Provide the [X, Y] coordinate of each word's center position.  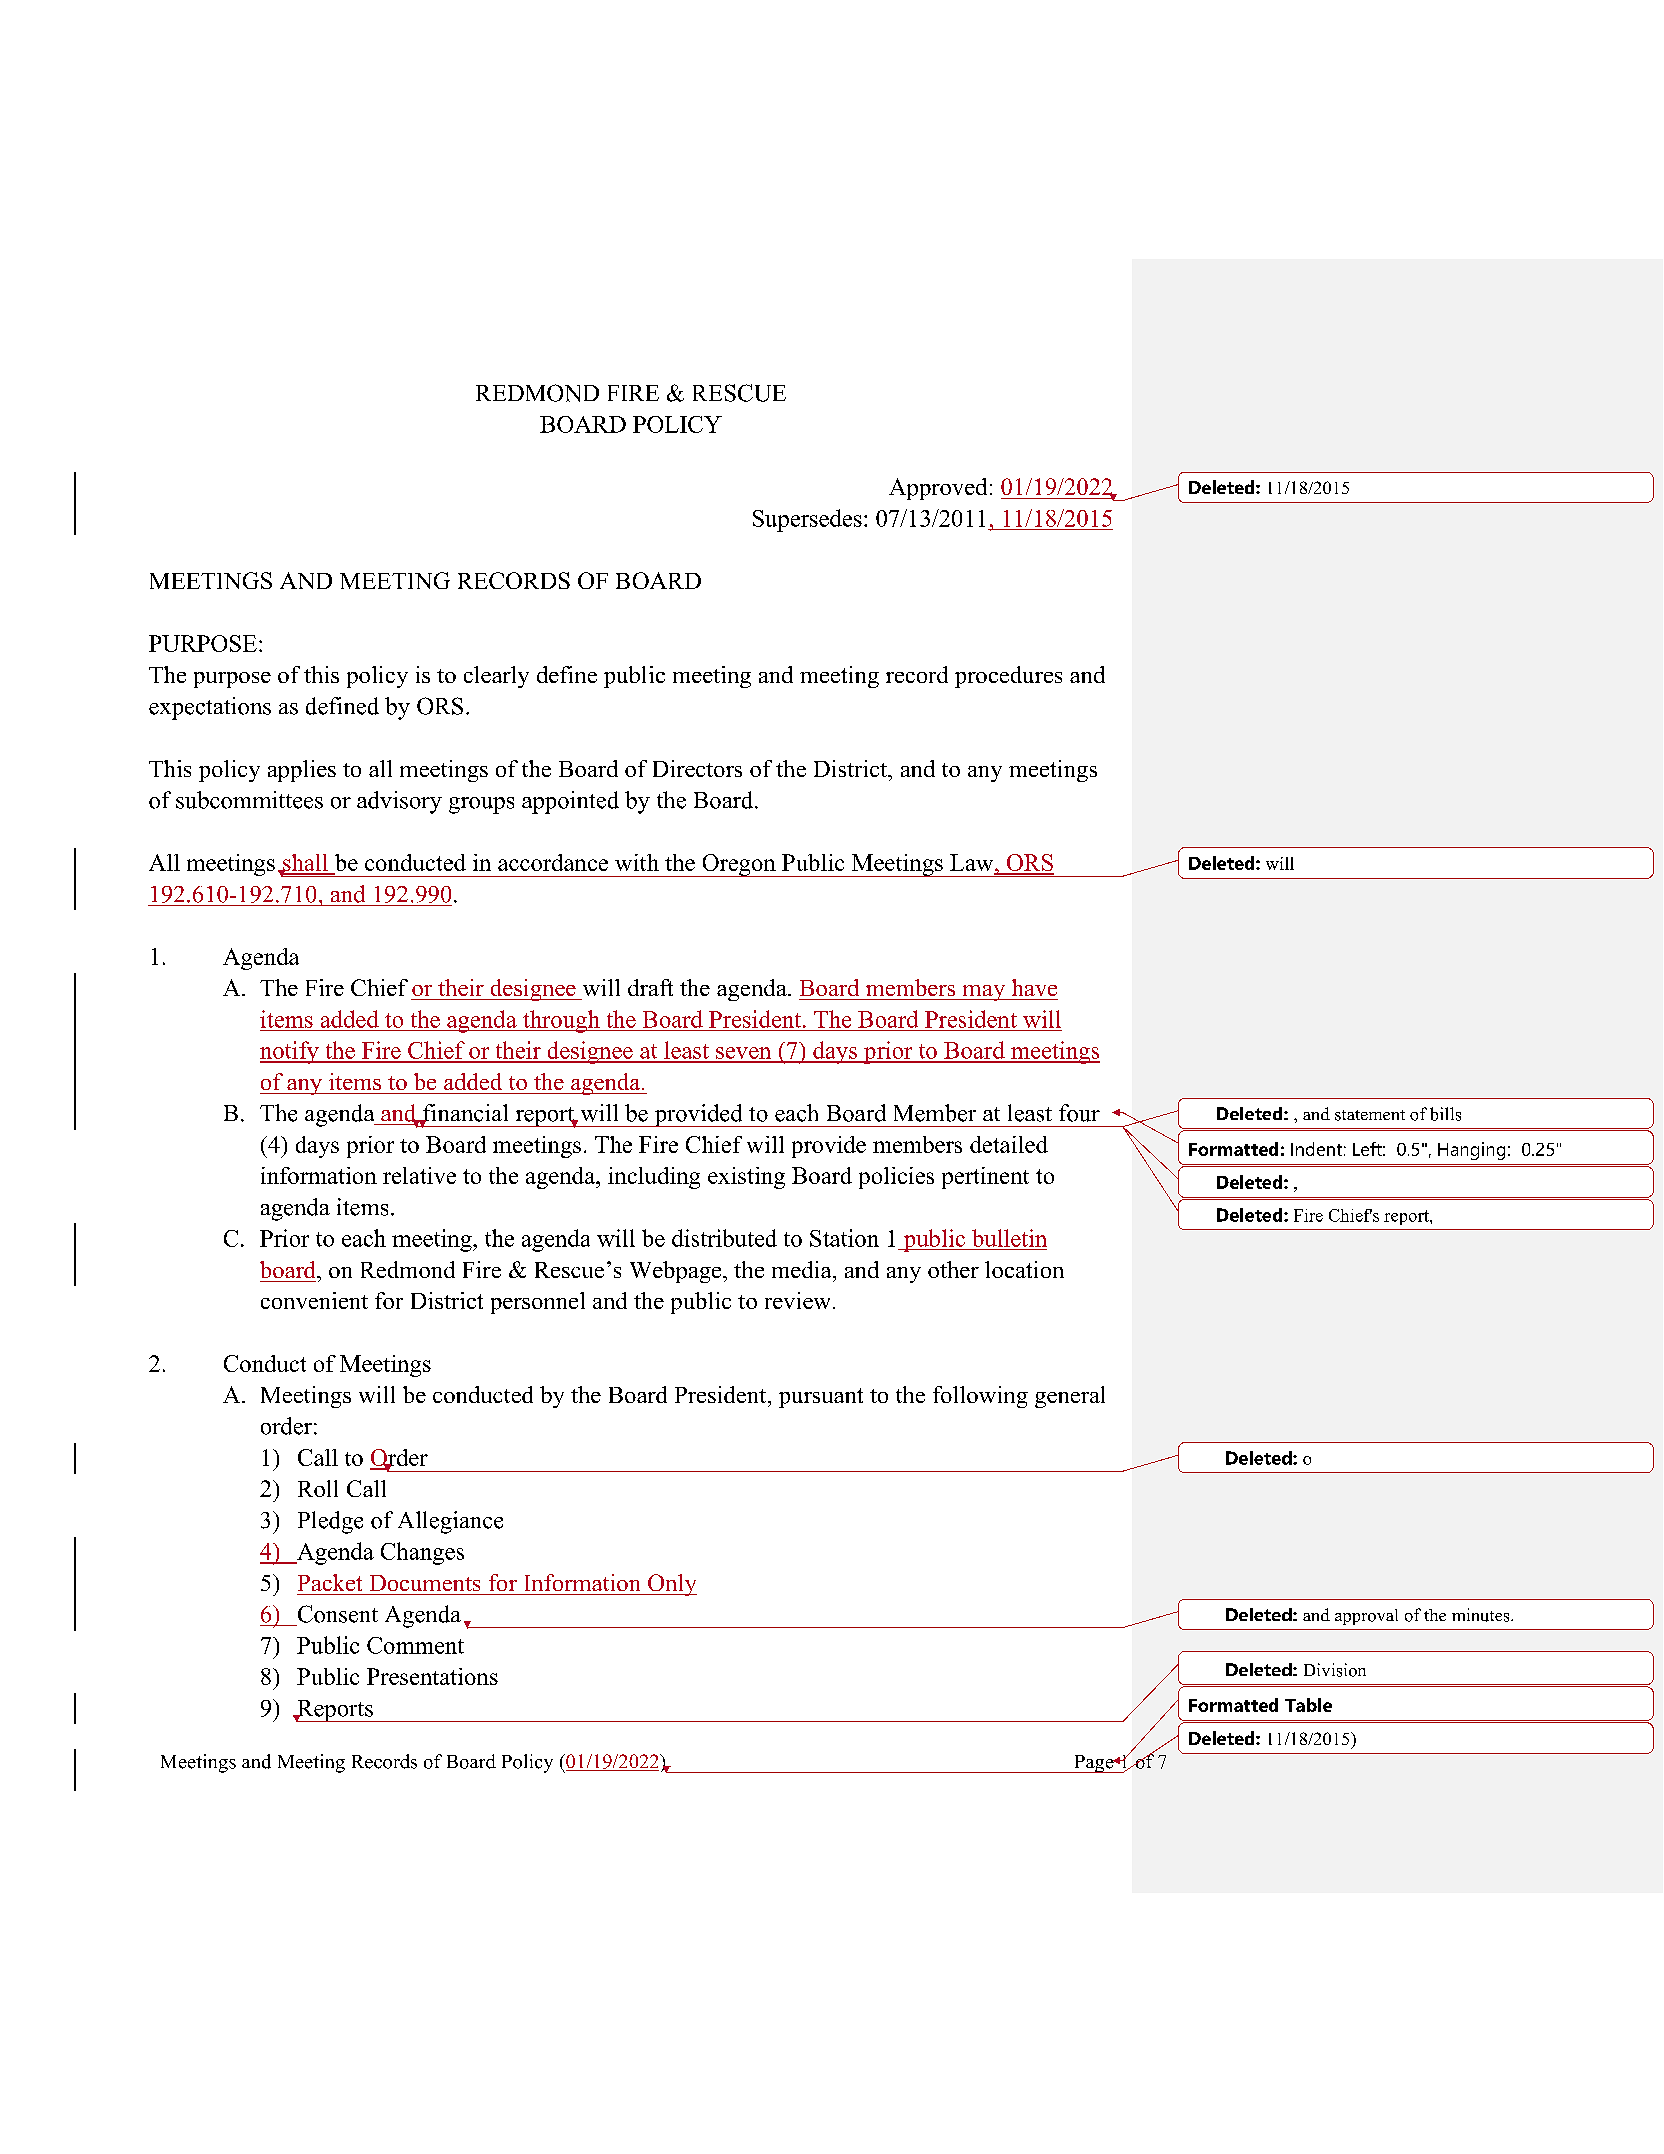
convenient [314, 1300]
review [797, 1300]
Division [1335, 1670]
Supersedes [807, 520]
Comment [415, 1645]
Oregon [739, 865]
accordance [553, 862]
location [1024, 1269]
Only [671, 1585]
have [1034, 987]
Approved [938, 489]
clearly [496, 677]
